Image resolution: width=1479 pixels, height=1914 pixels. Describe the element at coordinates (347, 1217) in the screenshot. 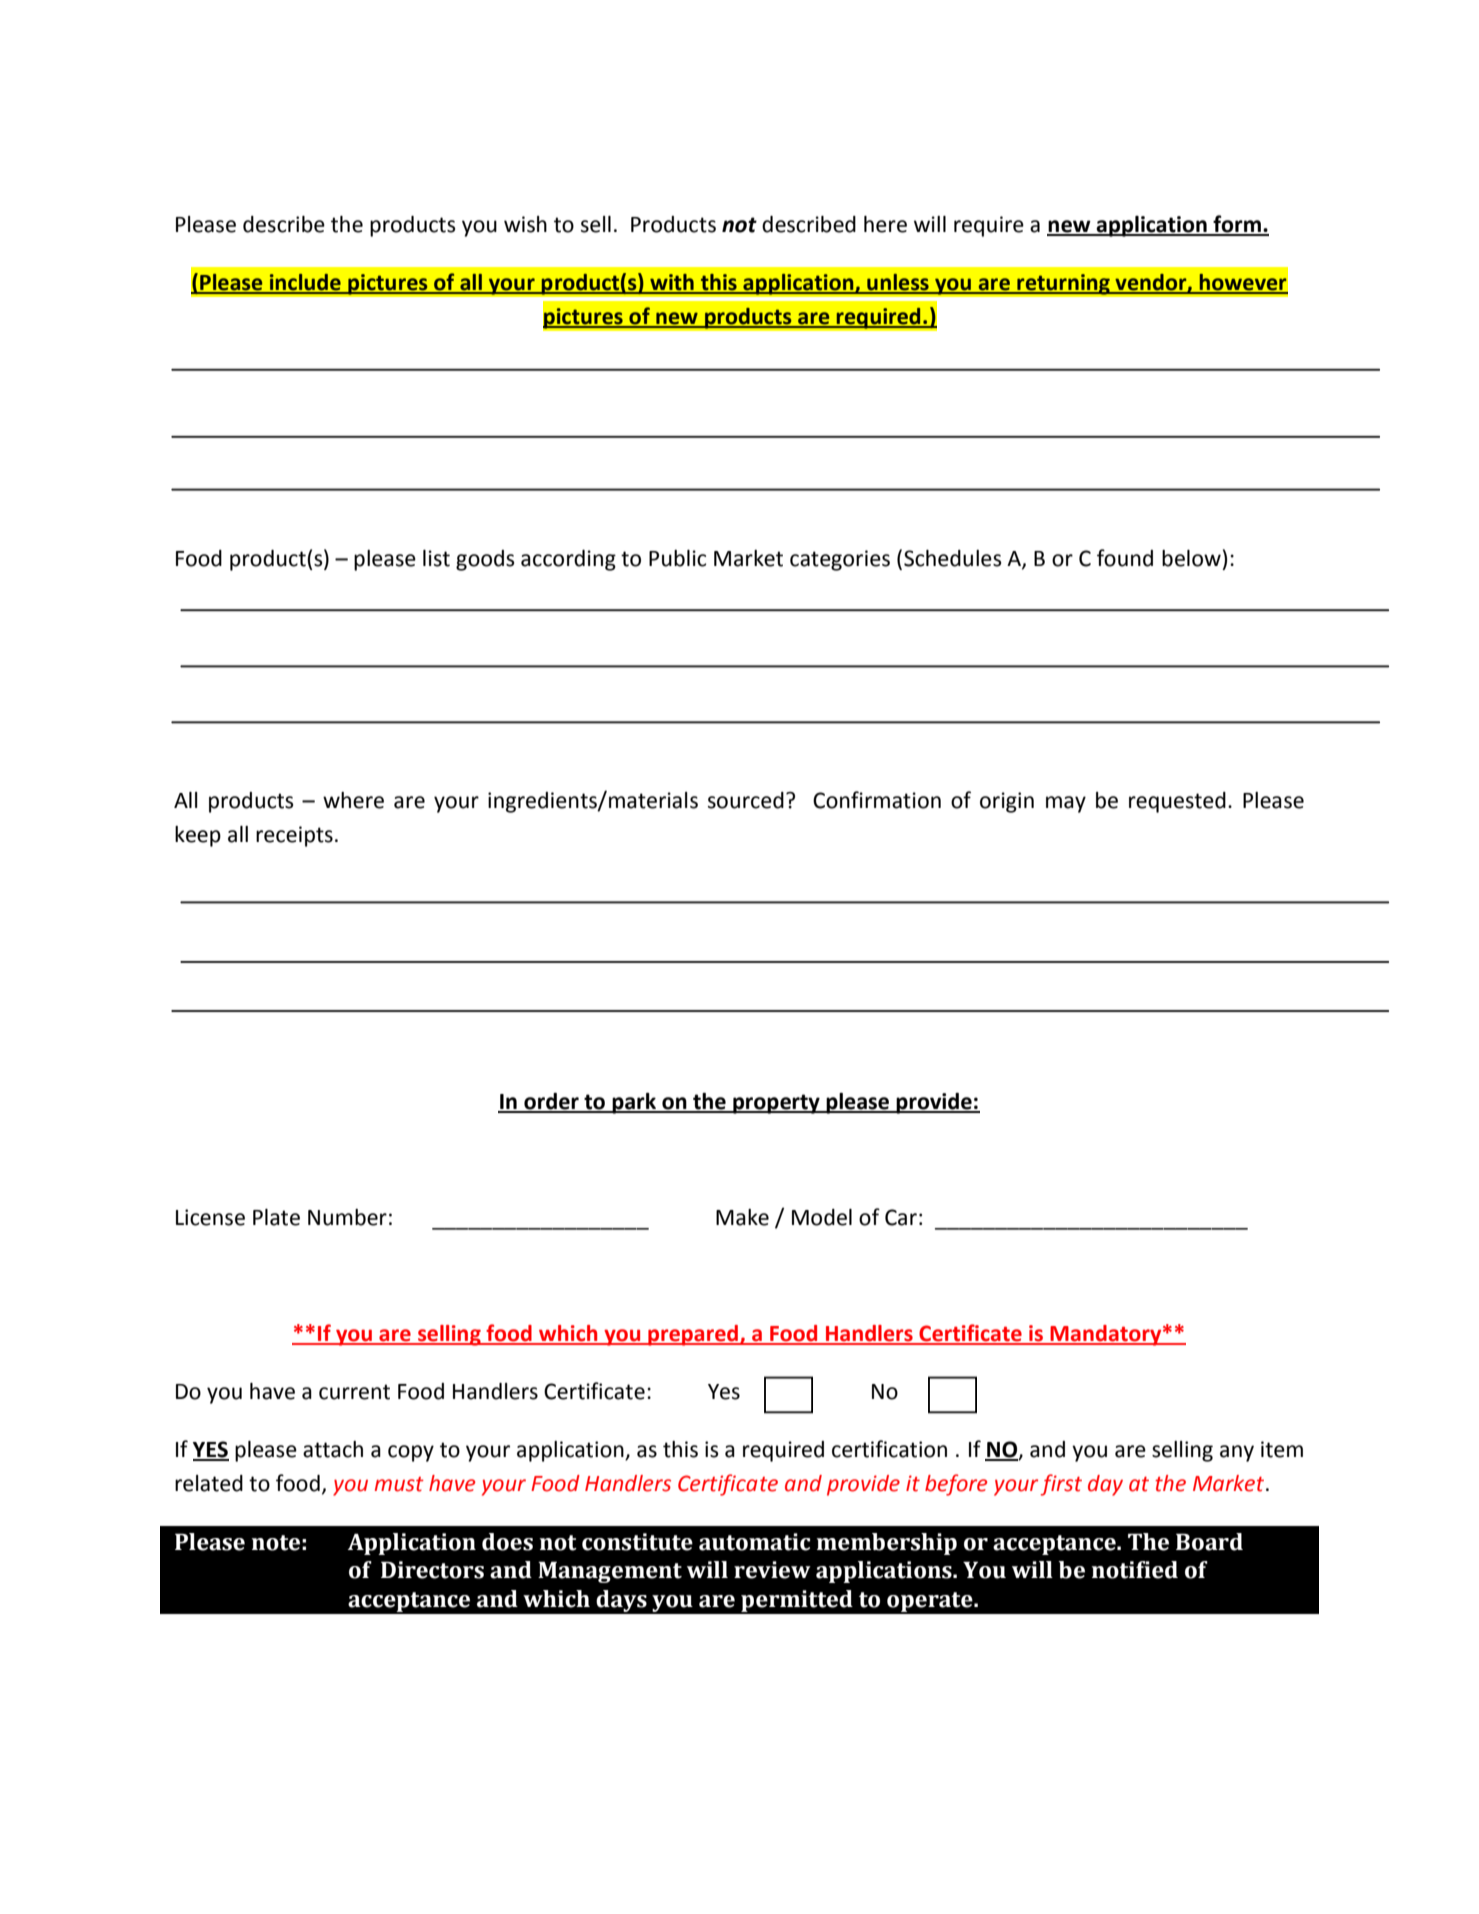

I see `Number` at that location.
